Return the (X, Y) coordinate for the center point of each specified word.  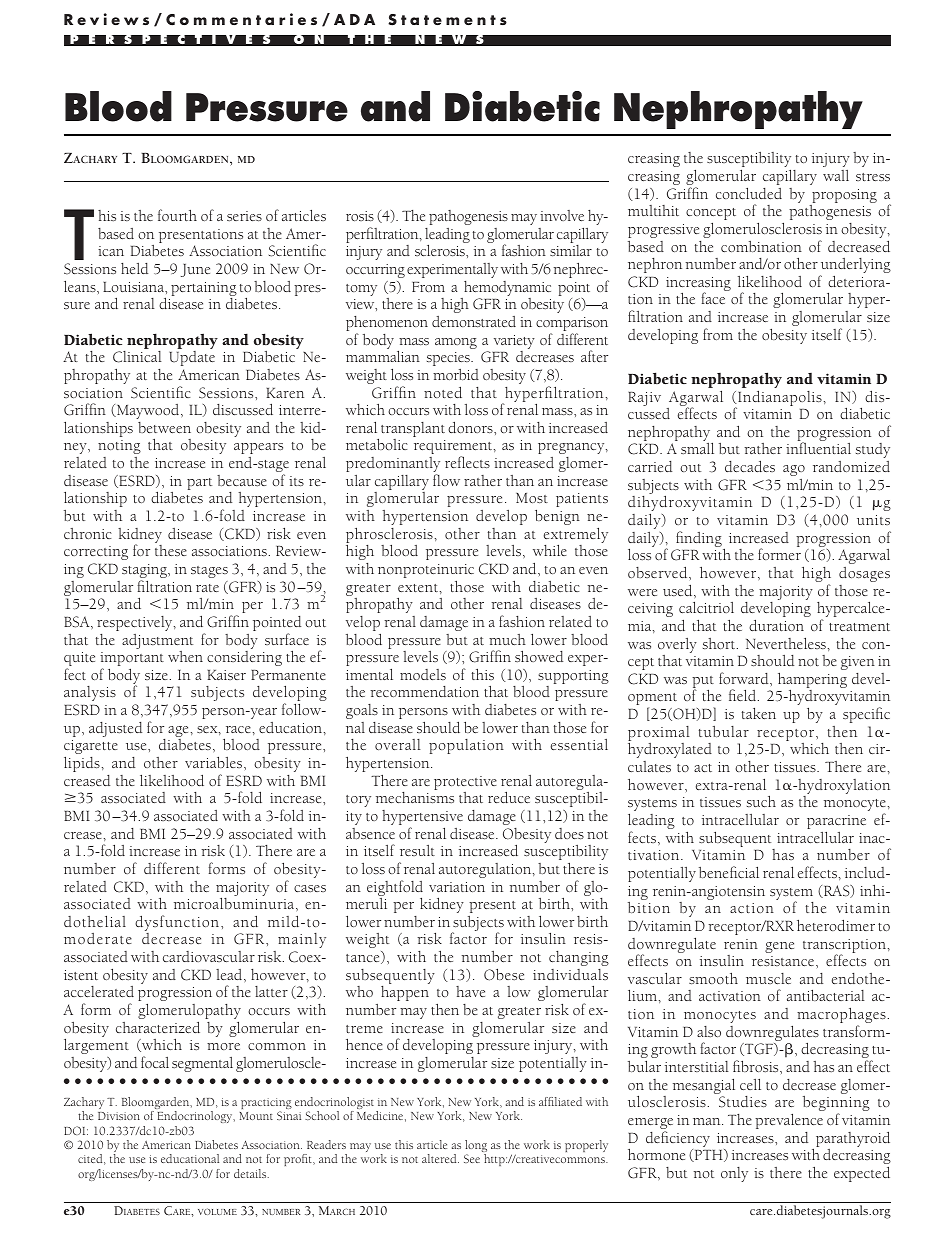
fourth (177, 215)
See (472, 1158)
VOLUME (217, 1211)
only (734, 1174)
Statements (447, 20)
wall (836, 175)
